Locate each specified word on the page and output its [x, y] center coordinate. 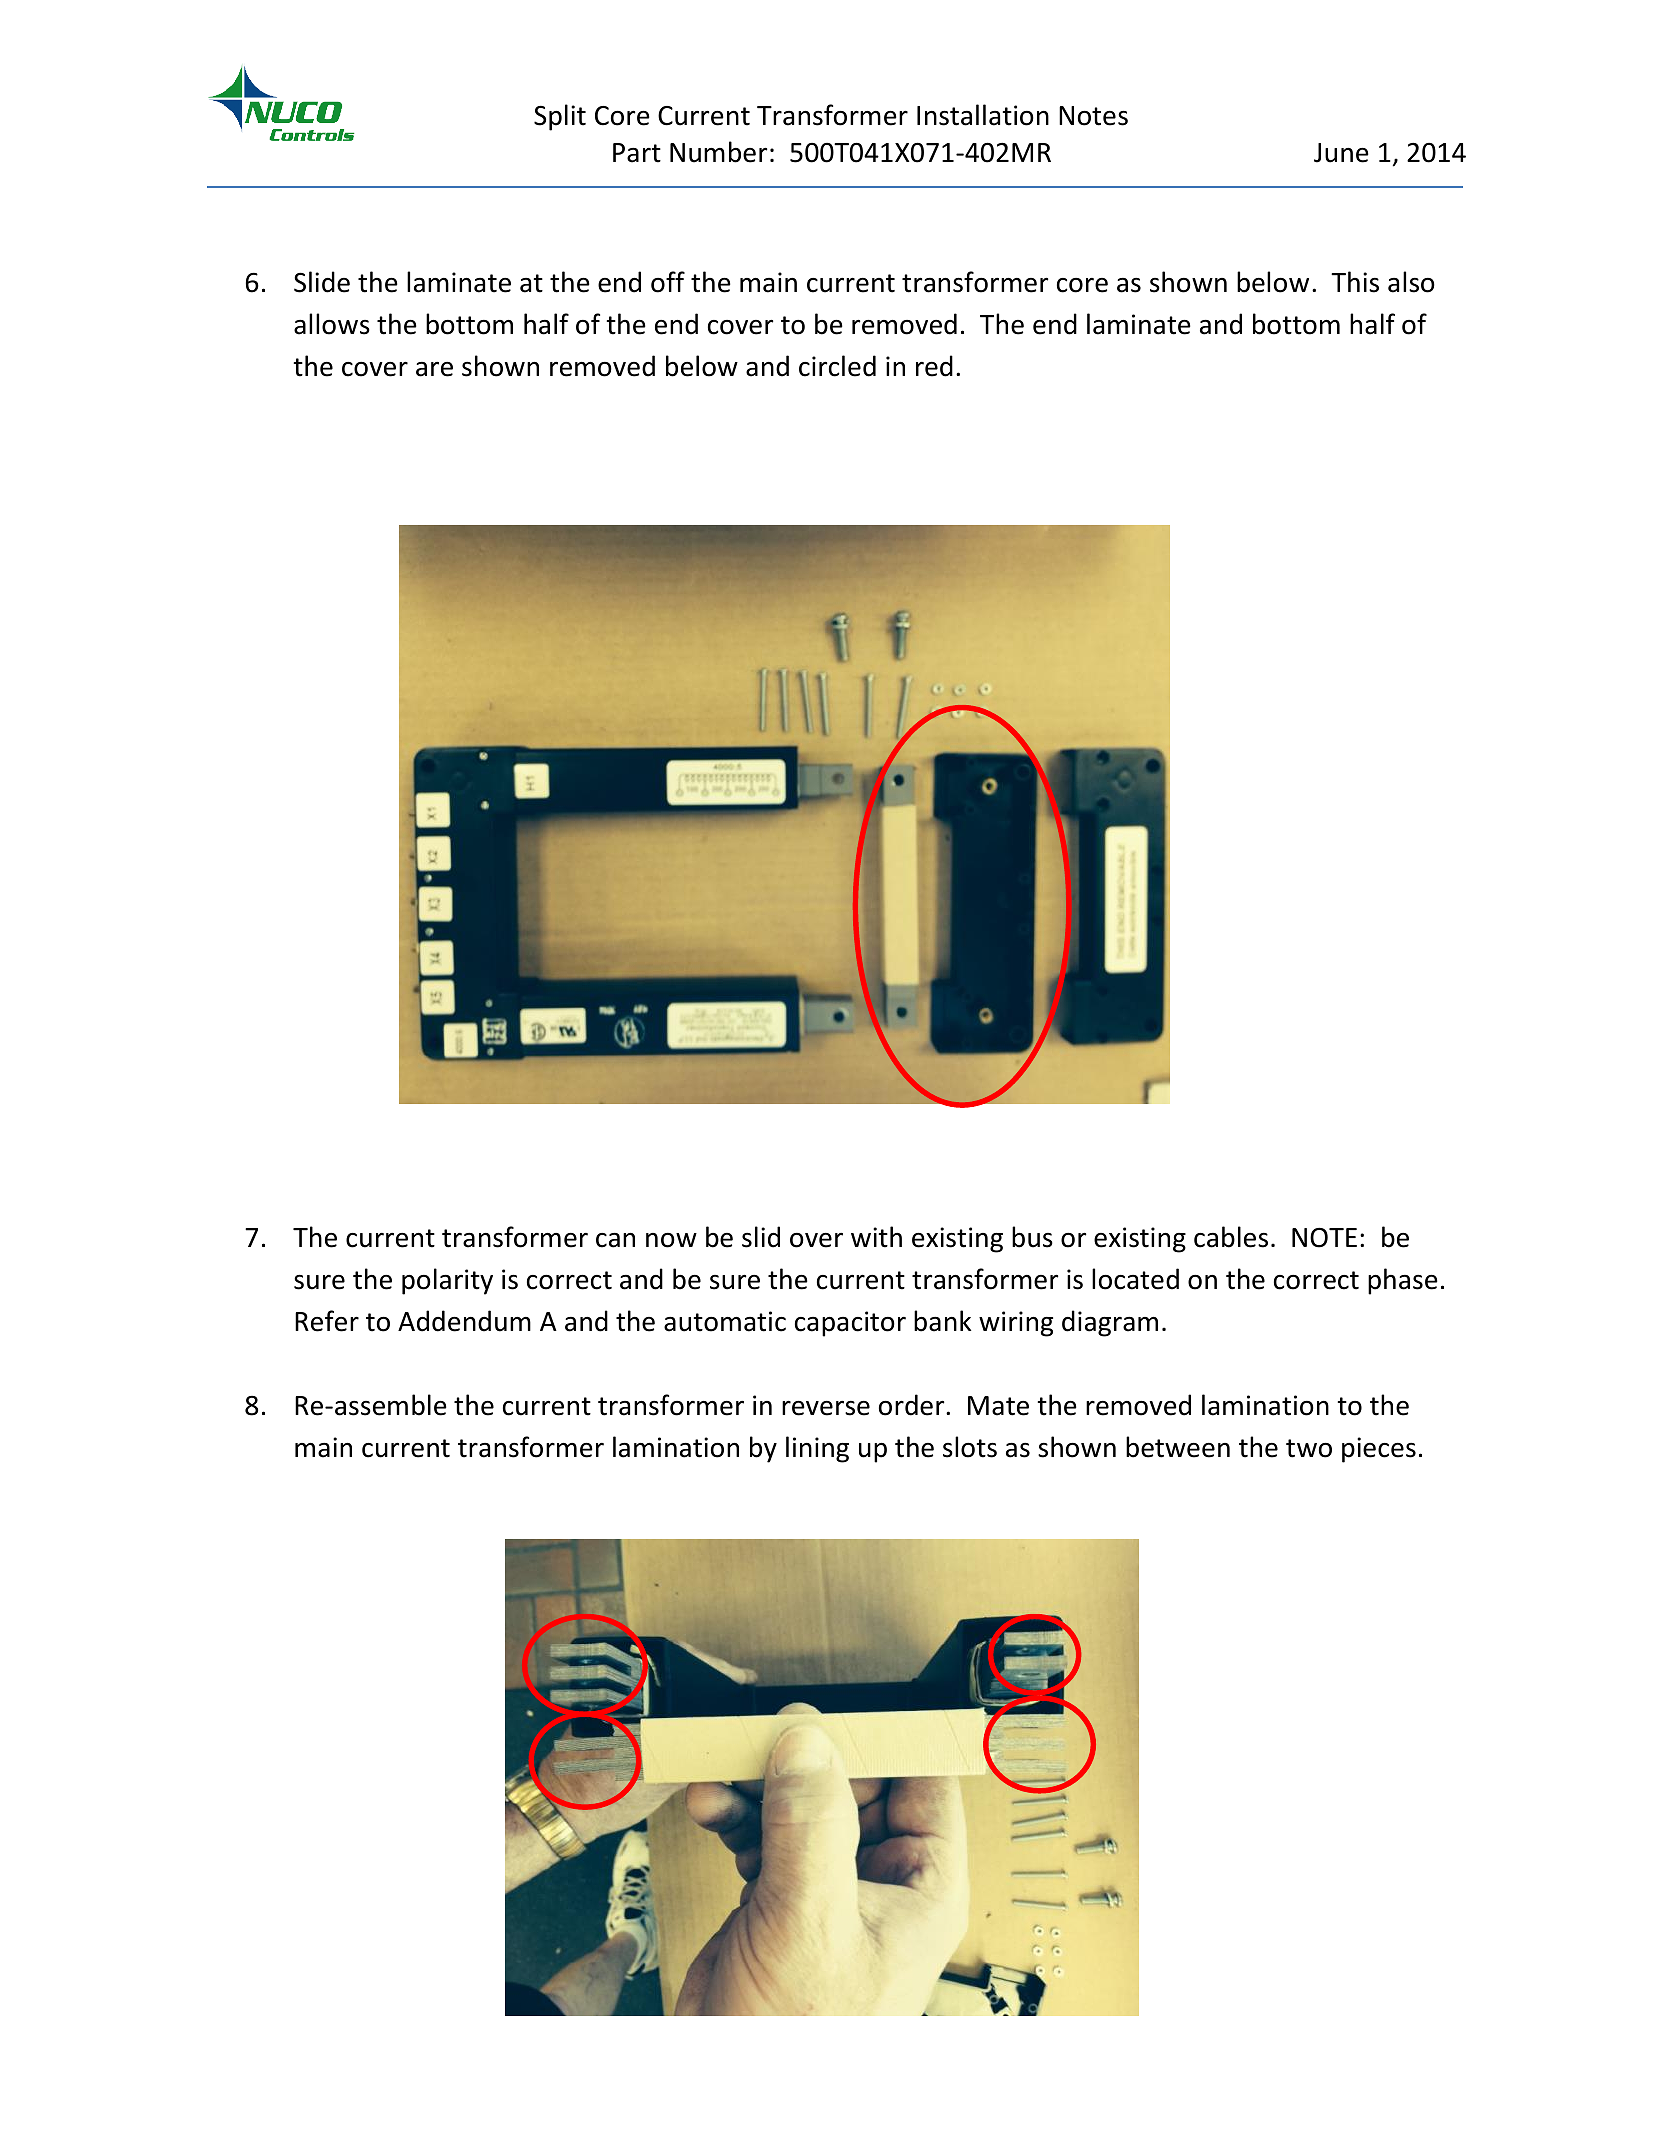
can [615, 1240]
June [1341, 153]
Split [560, 117]
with [876, 1237]
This [1355, 282]
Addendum [464, 1321]
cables [1231, 1237]
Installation [983, 115]
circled [837, 366]
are [434, 369]
